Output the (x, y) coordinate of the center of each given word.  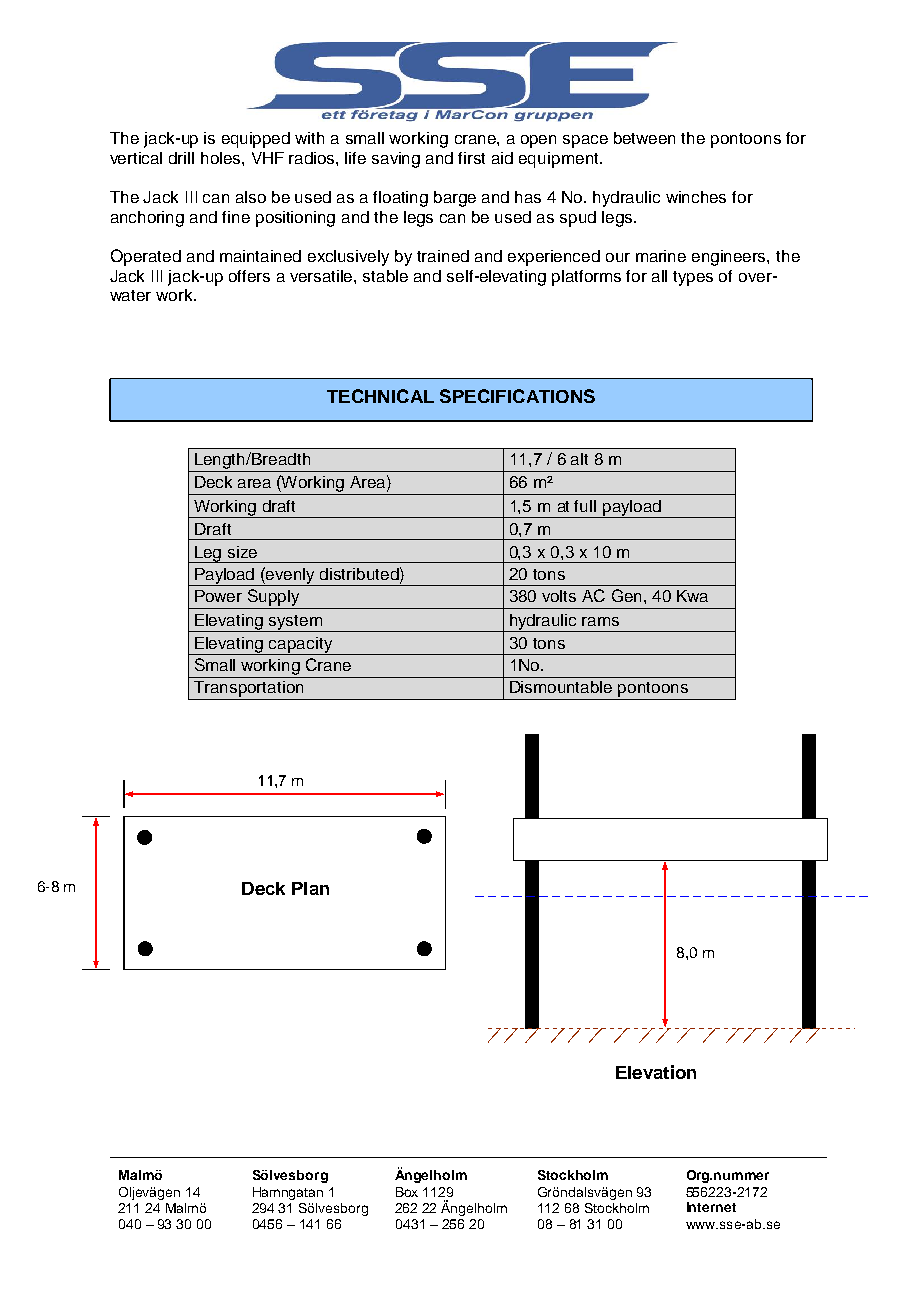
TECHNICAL (380, 396)
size (242, 552)
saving (396, 160)
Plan (310, 888)
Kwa (692, 596)
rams (600, 621)
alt (579, 459)
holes (222, 158)
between (644, 138)
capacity (301, 646)
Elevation (656, 1072)
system (296, 623)
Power (218, 596)
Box (407, 1192)
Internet (711, 1207)
